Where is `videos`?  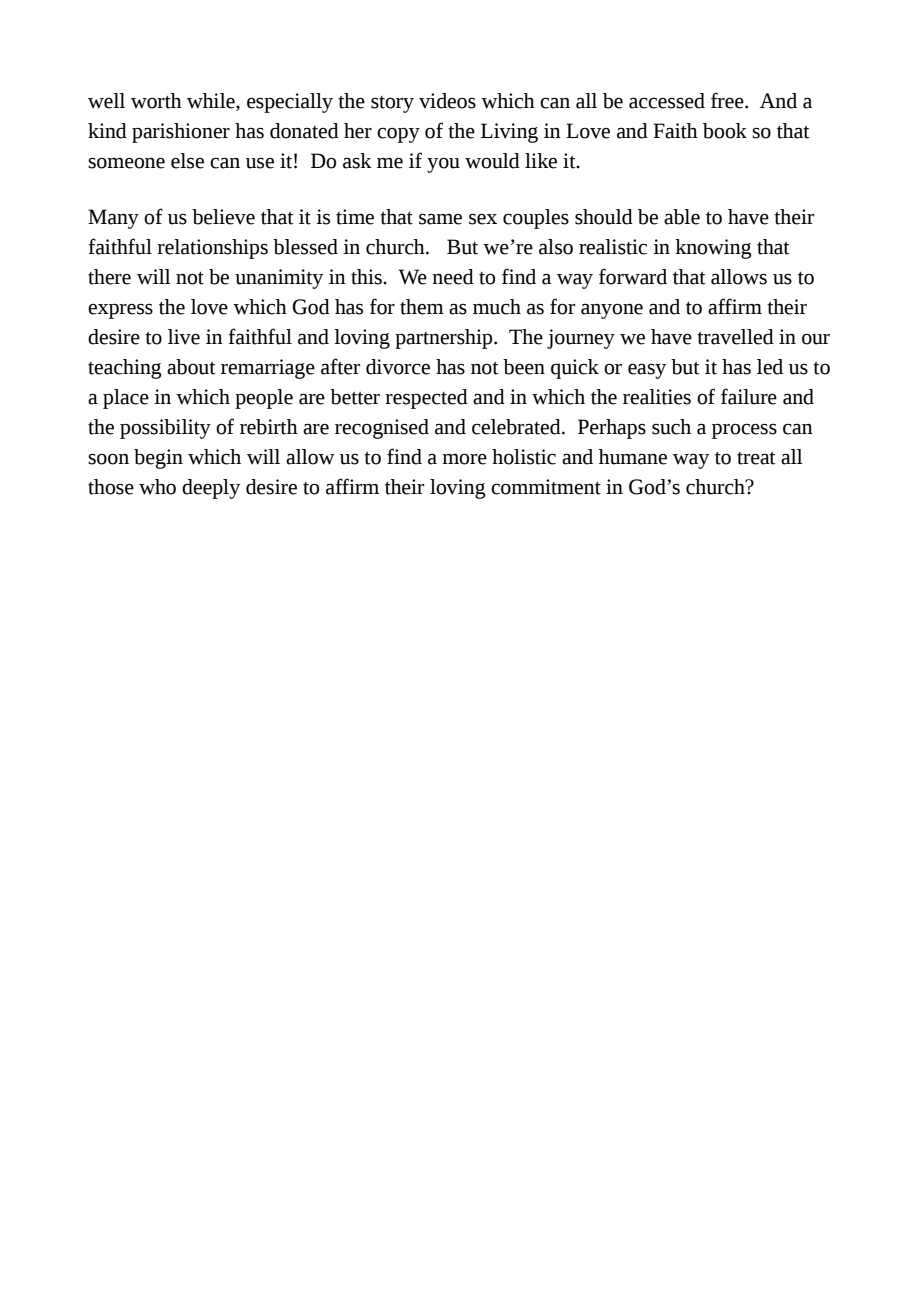
videos is located at coordinates (447, 101).
